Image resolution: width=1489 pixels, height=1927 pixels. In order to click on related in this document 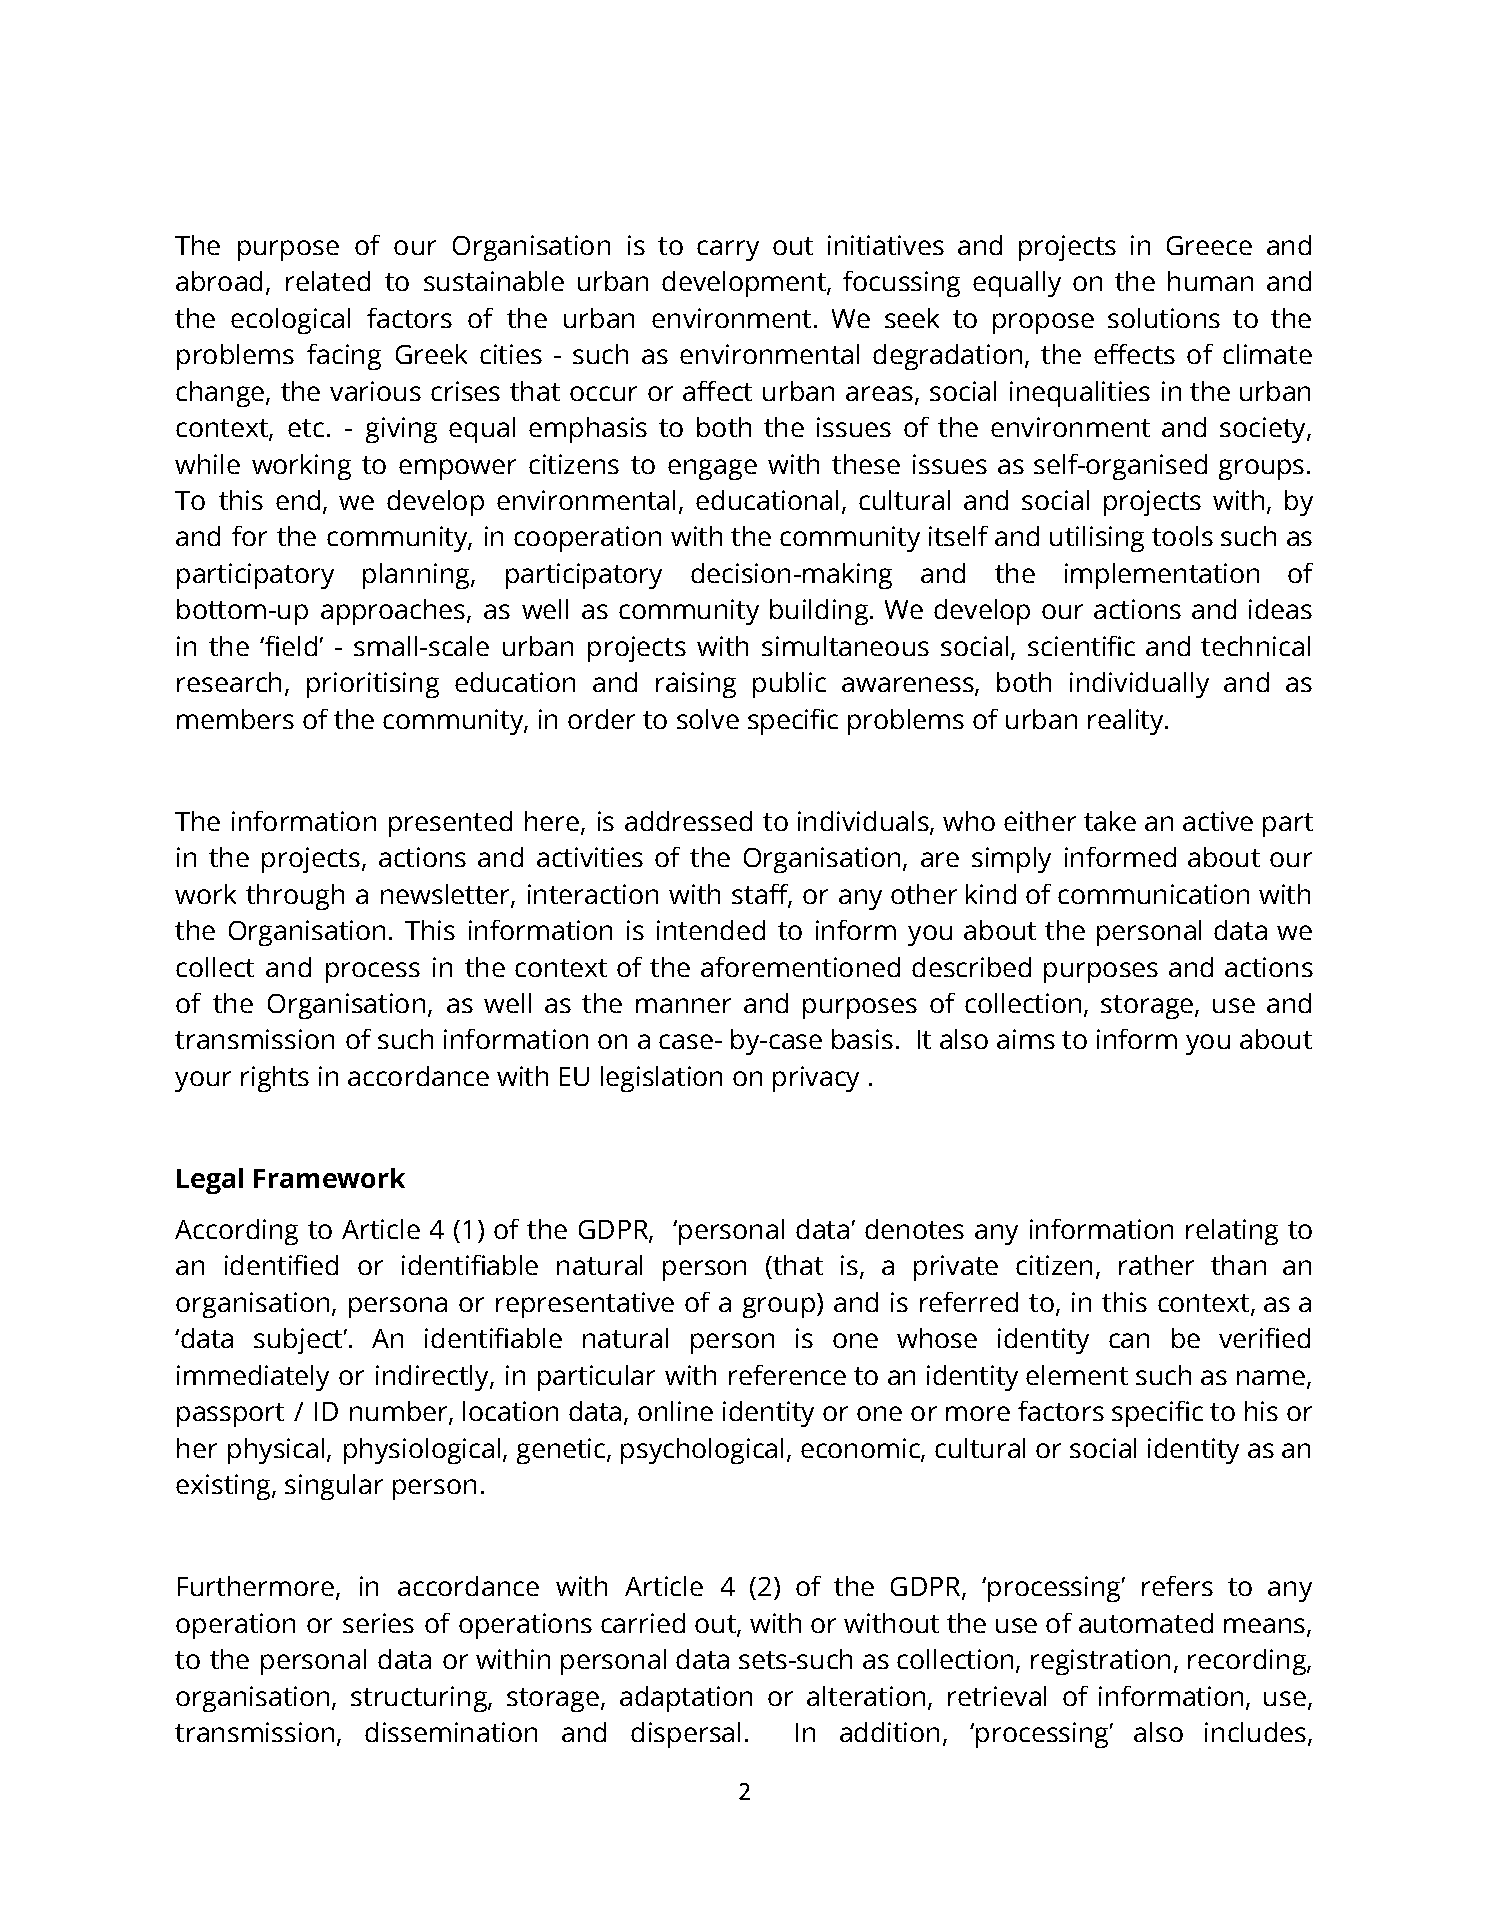, I will do `click(328, 281)`.
